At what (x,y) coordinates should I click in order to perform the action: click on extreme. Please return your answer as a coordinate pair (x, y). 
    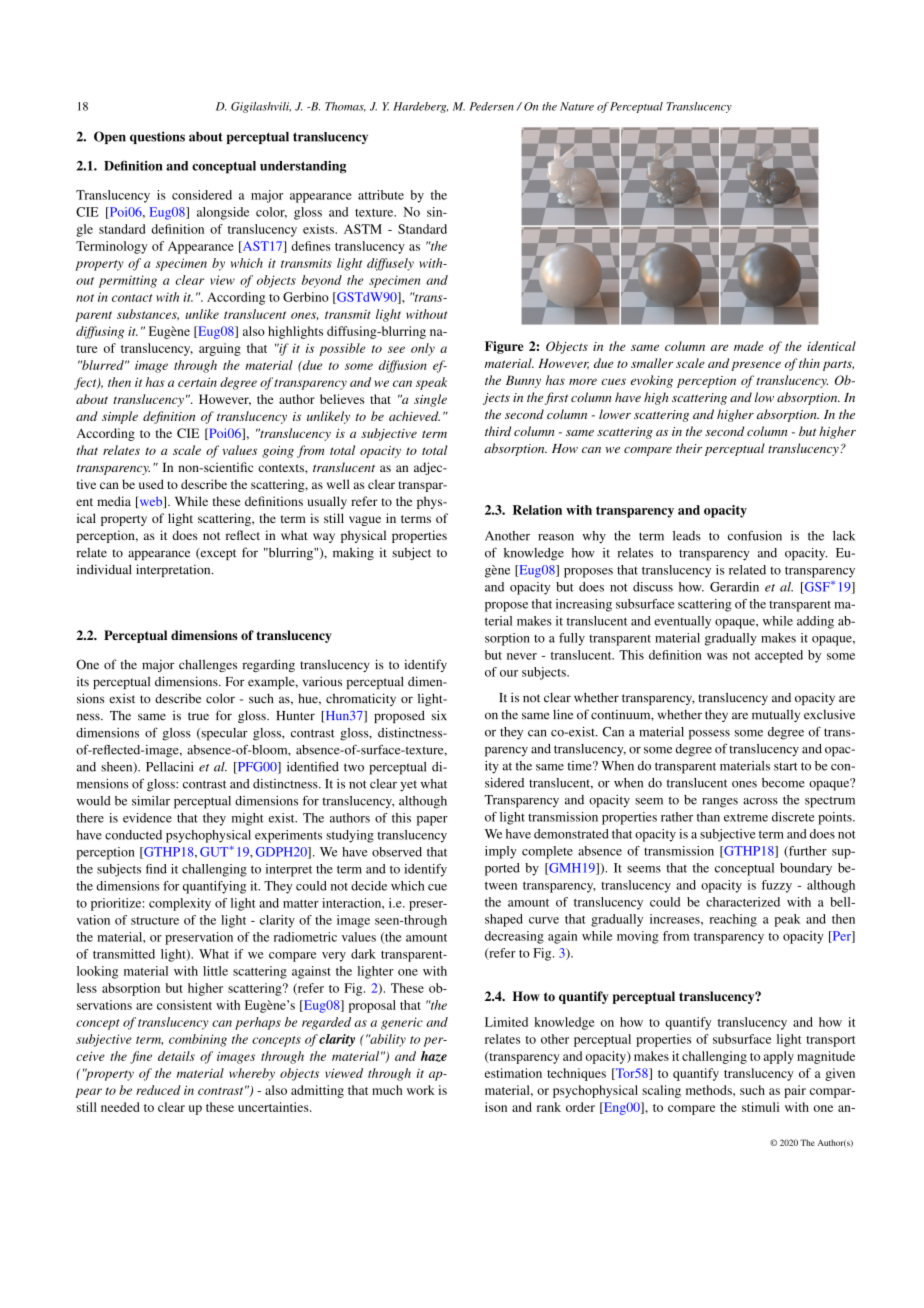
    Looking at the image, I should click on (746, 817).
